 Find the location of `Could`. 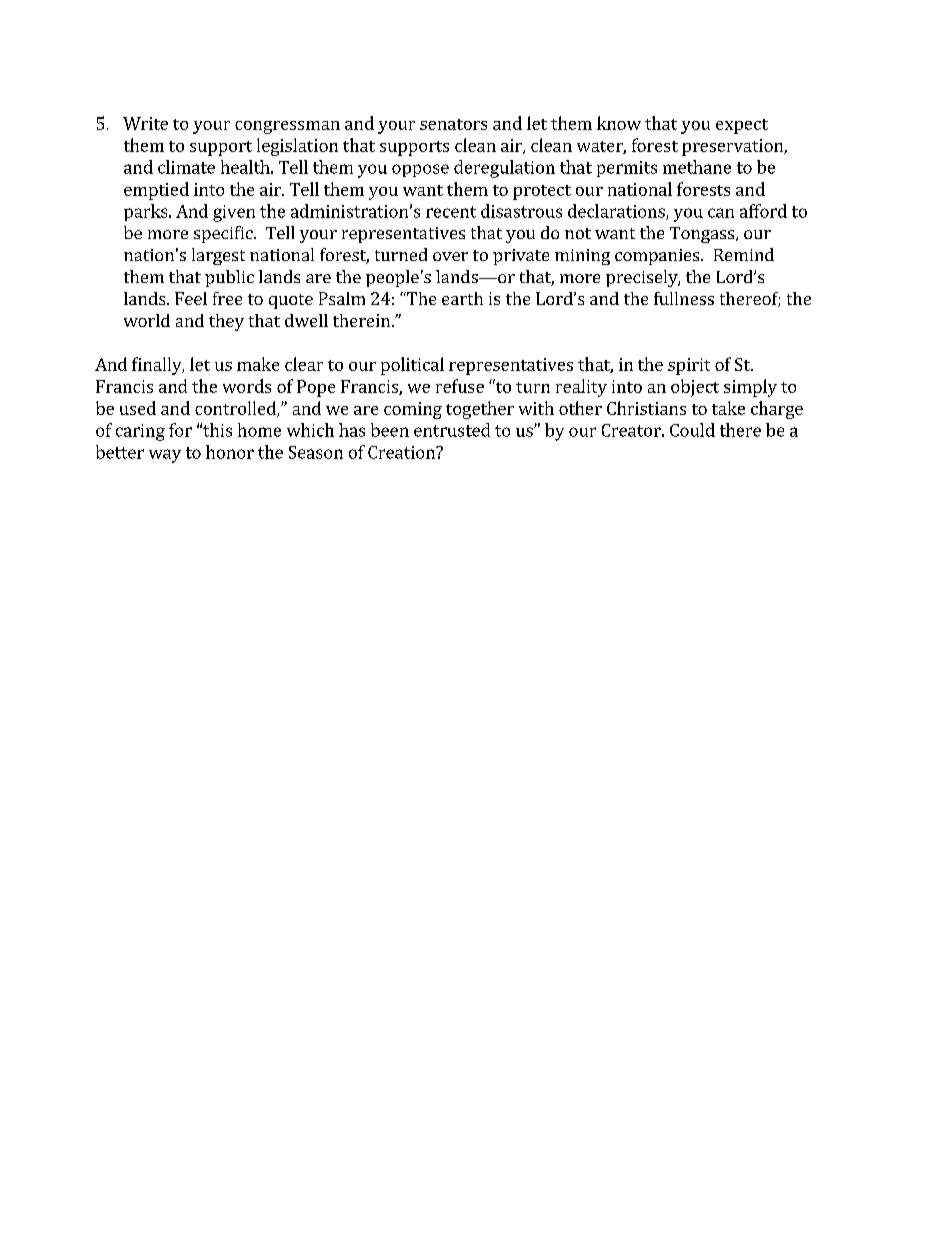

Could is located at coordinates (692, 430).
